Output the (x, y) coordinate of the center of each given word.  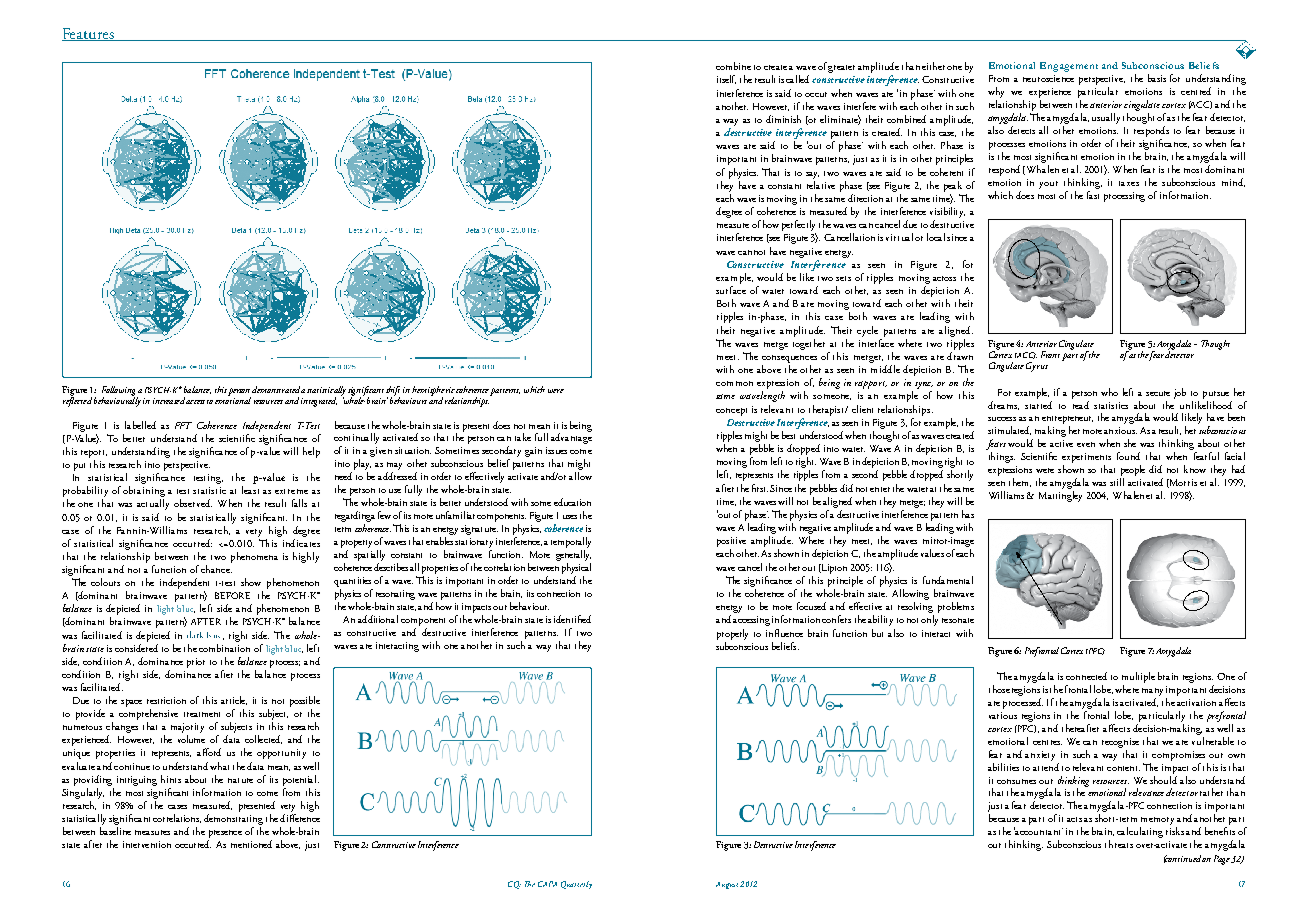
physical (576, 570)
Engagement (1069, 67)
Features (89, 34)
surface (731, 290)
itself (726, 79)
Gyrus (1037, 367)
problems (956, 607)
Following (120, 392)
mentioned (251, 844)
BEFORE (232, 595)
